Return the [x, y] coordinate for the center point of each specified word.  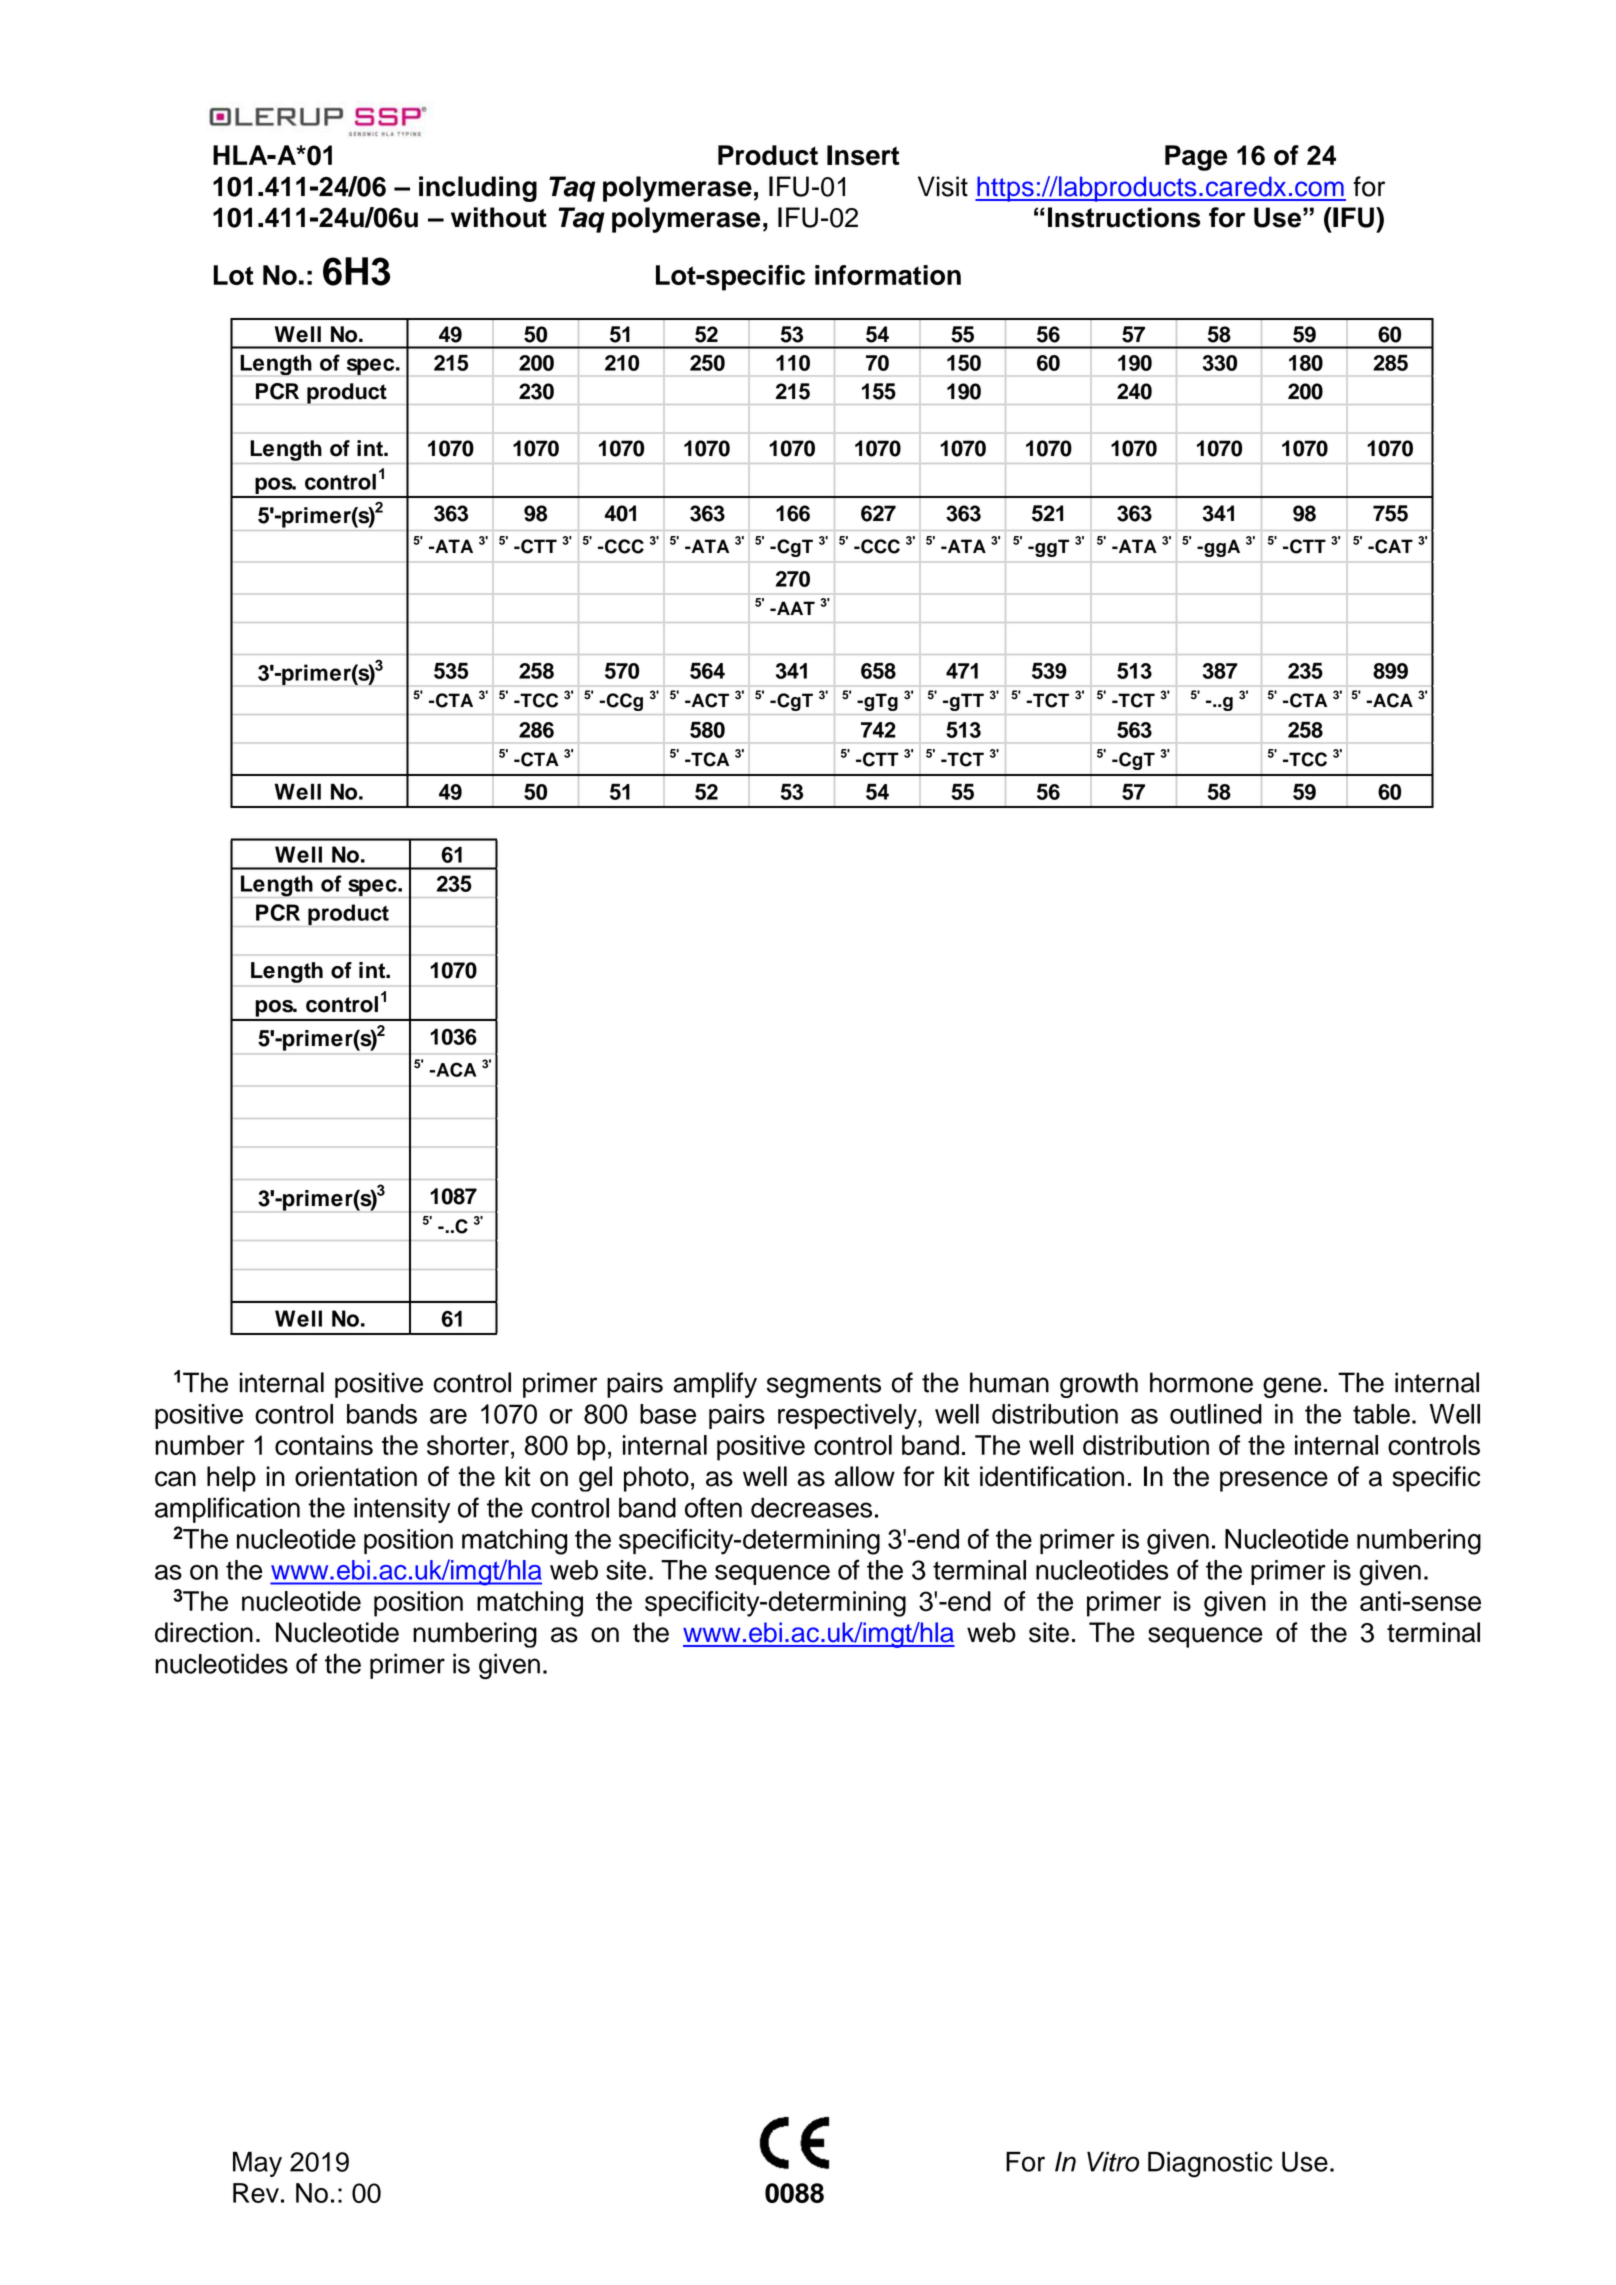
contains [324, 1445]
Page [1196, 158]
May [257, 2164]
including [478, 189]
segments [824, 1386]
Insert [863, 155]
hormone [1201, 1382]
